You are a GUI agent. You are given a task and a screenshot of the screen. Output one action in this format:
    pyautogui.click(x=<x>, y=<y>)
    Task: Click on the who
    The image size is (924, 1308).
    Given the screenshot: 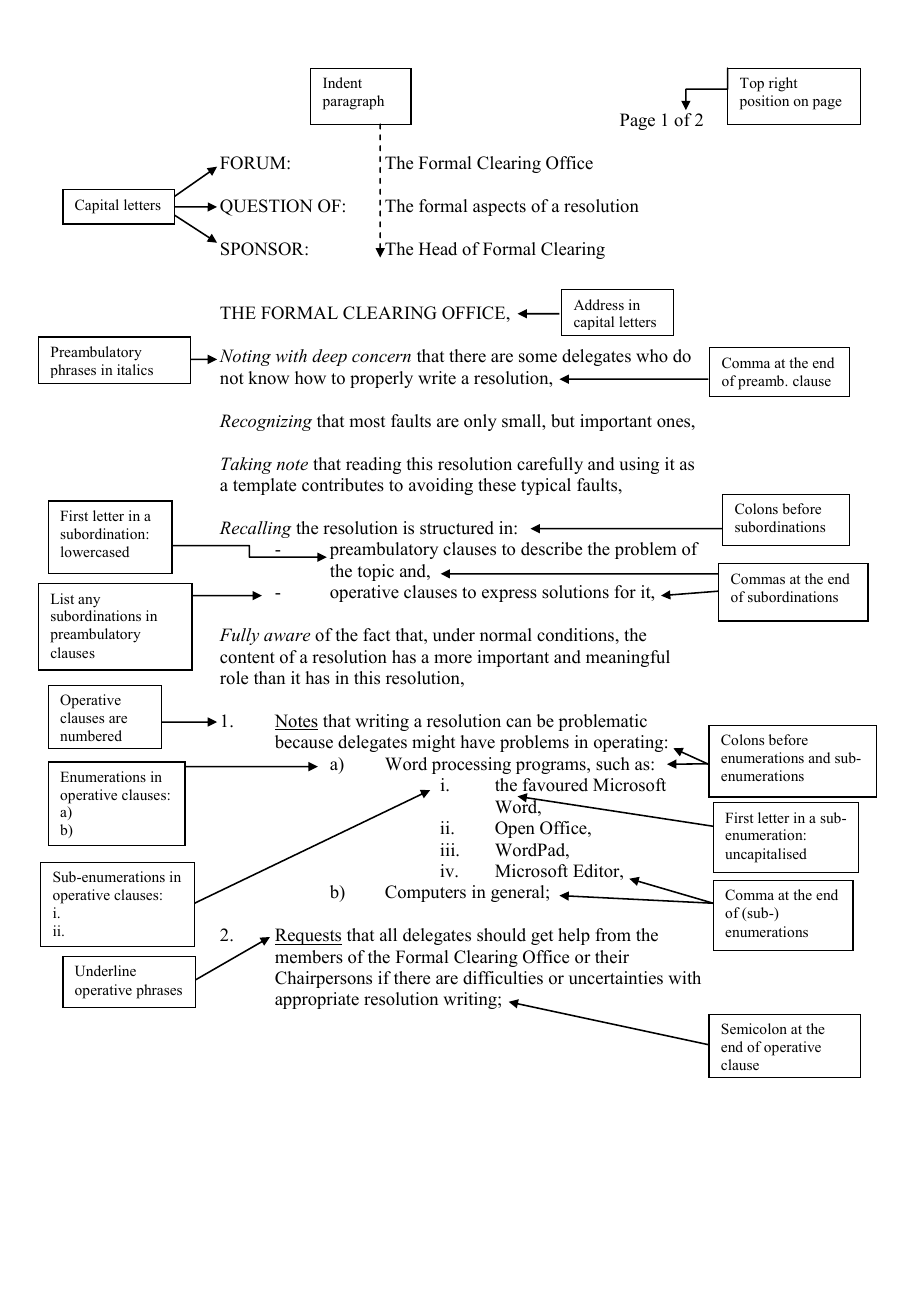 What is the action you would take?
    pyautogui.click(x=652, y=356)
